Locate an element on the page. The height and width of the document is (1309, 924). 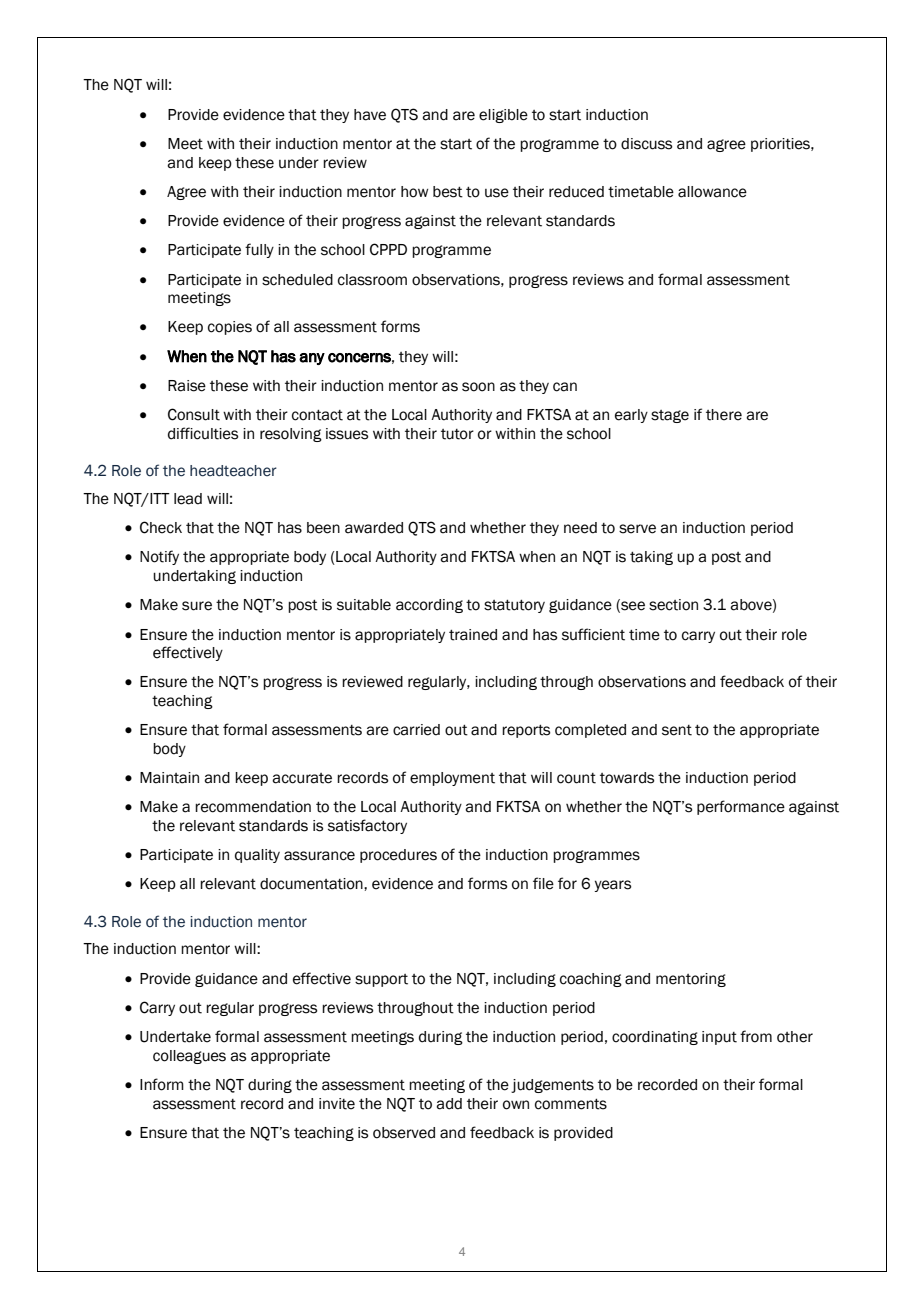
quality is located at coordinates (257, 856).
